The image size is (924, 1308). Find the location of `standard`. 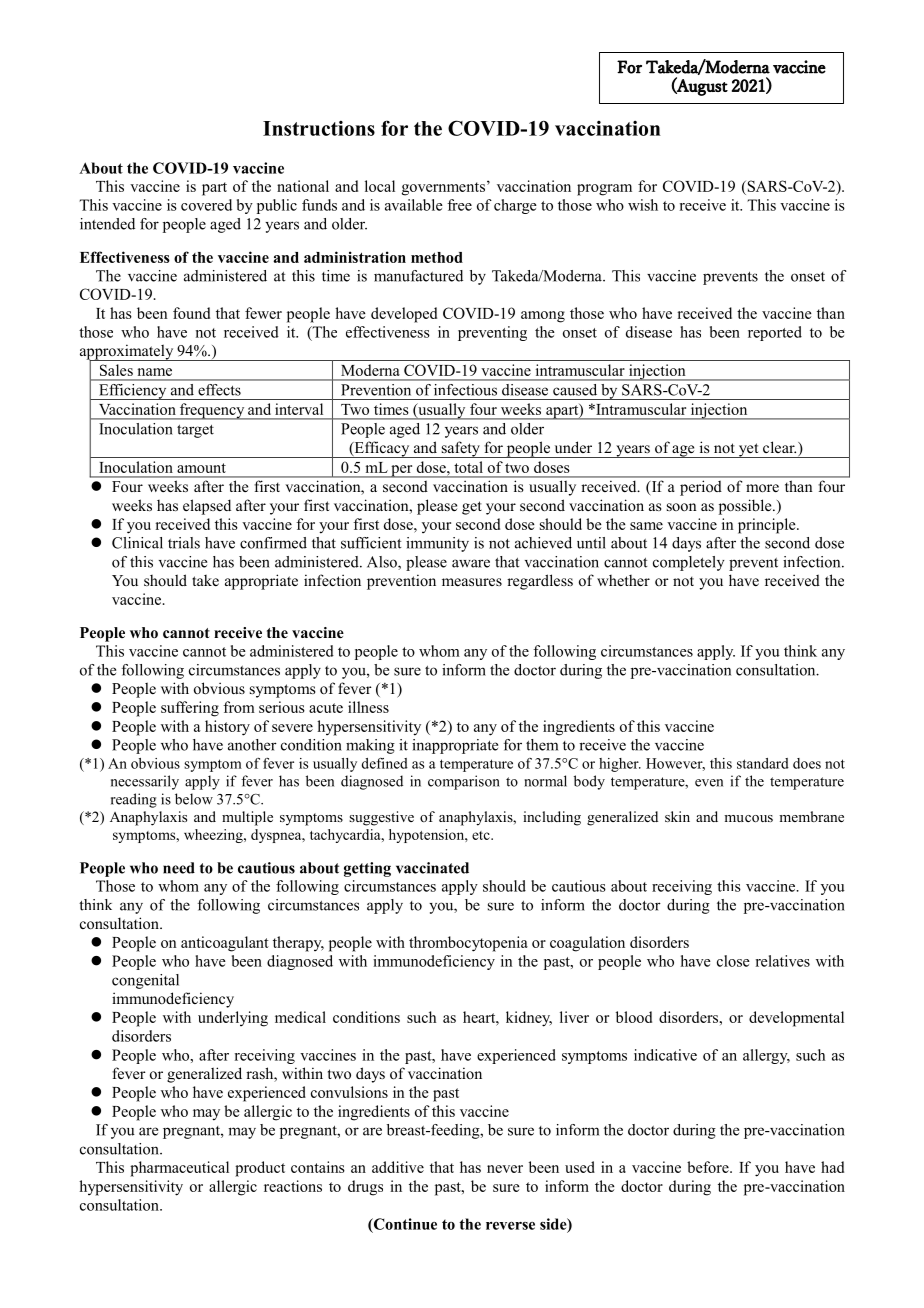

standard is located at coordinates (763, 763).
